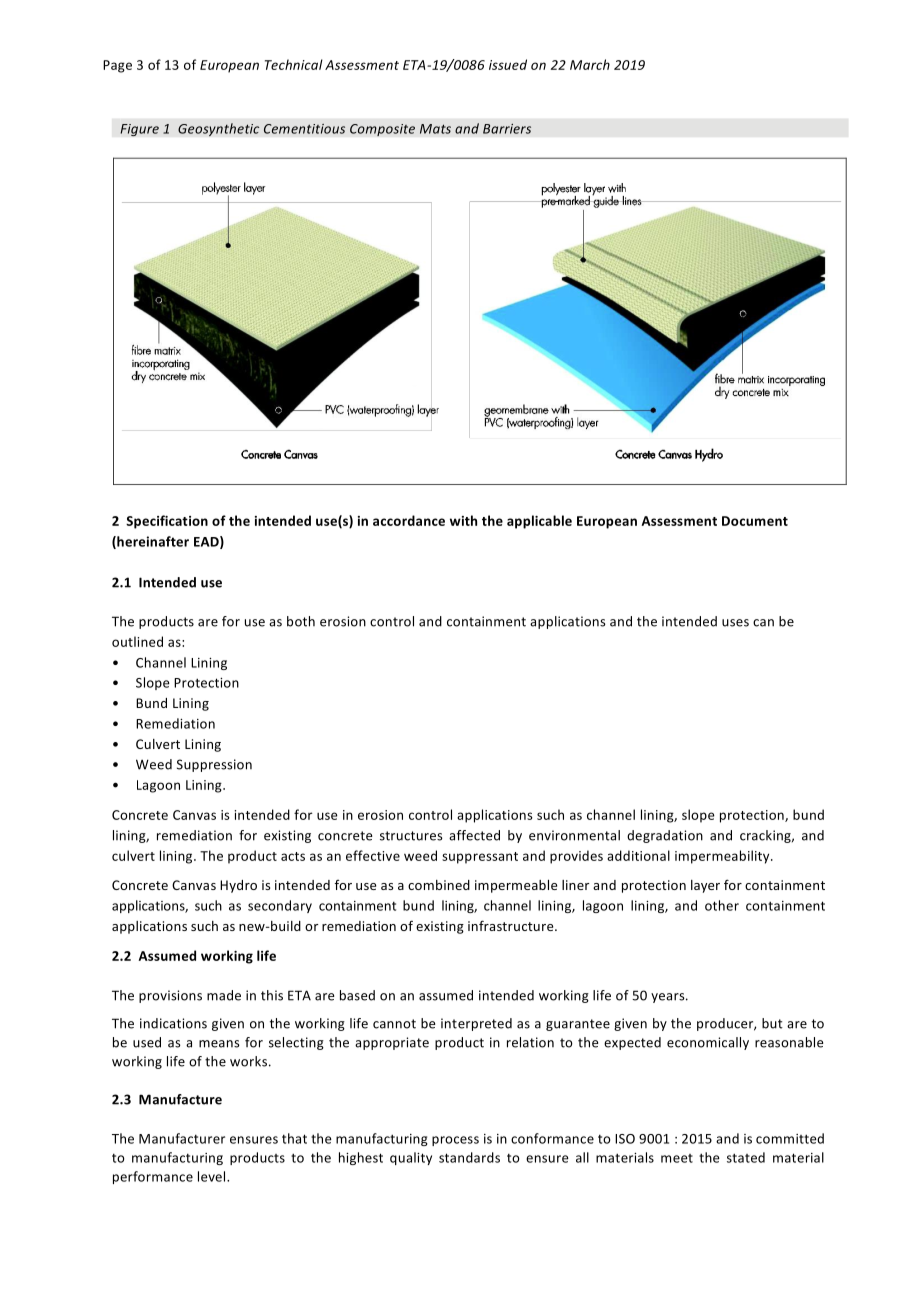 The image size is (924, 1307). I want to click on March, so click(590, 64).
